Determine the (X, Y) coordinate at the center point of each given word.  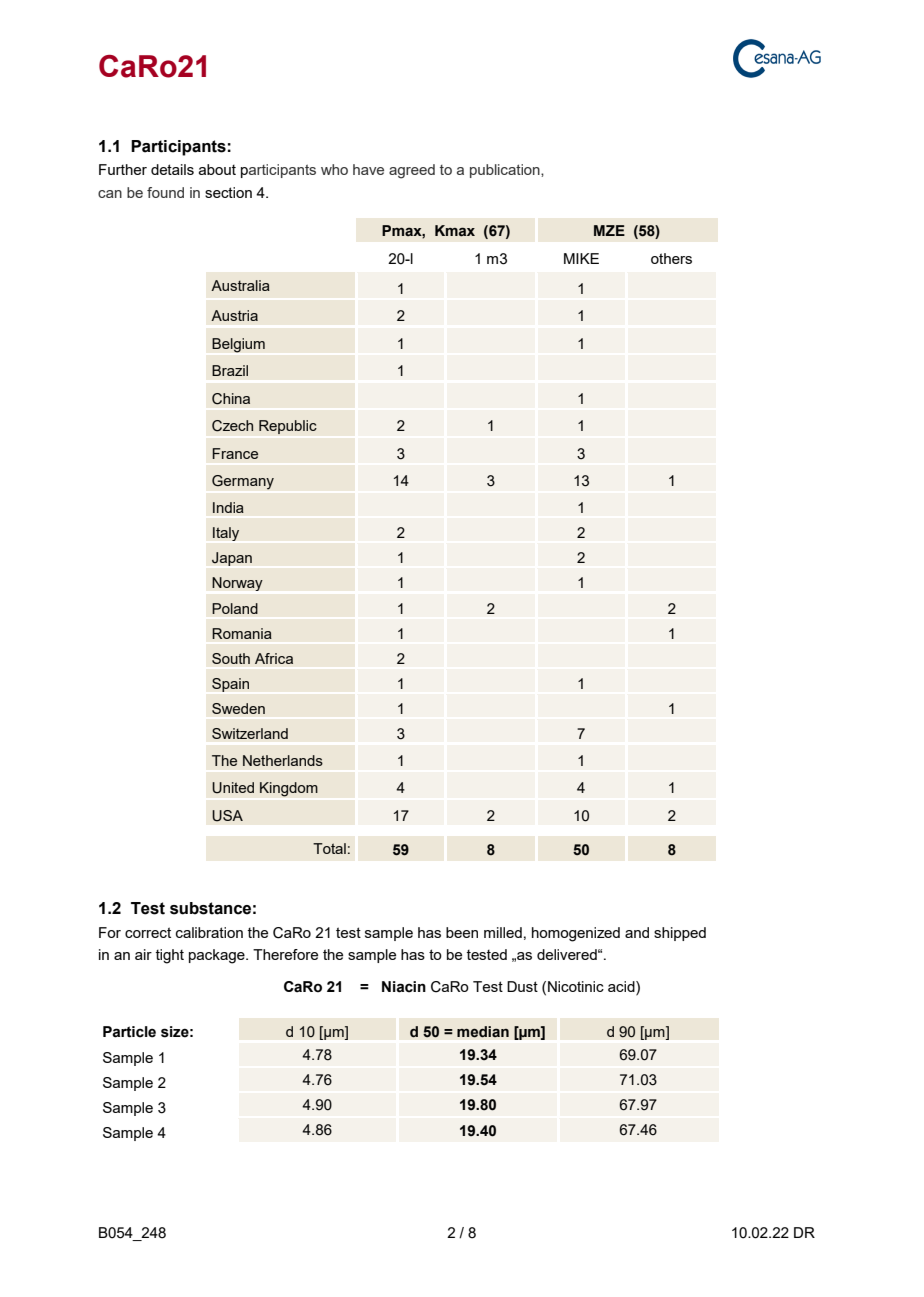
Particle (129, 1032)
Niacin (404, 987)
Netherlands (283, 760)
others (671, 258)
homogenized (576, 934)
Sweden (238, 708)
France (235, 453)
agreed (412, 171)
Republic (288, 427)
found (165, 192)
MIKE (581, 258)
